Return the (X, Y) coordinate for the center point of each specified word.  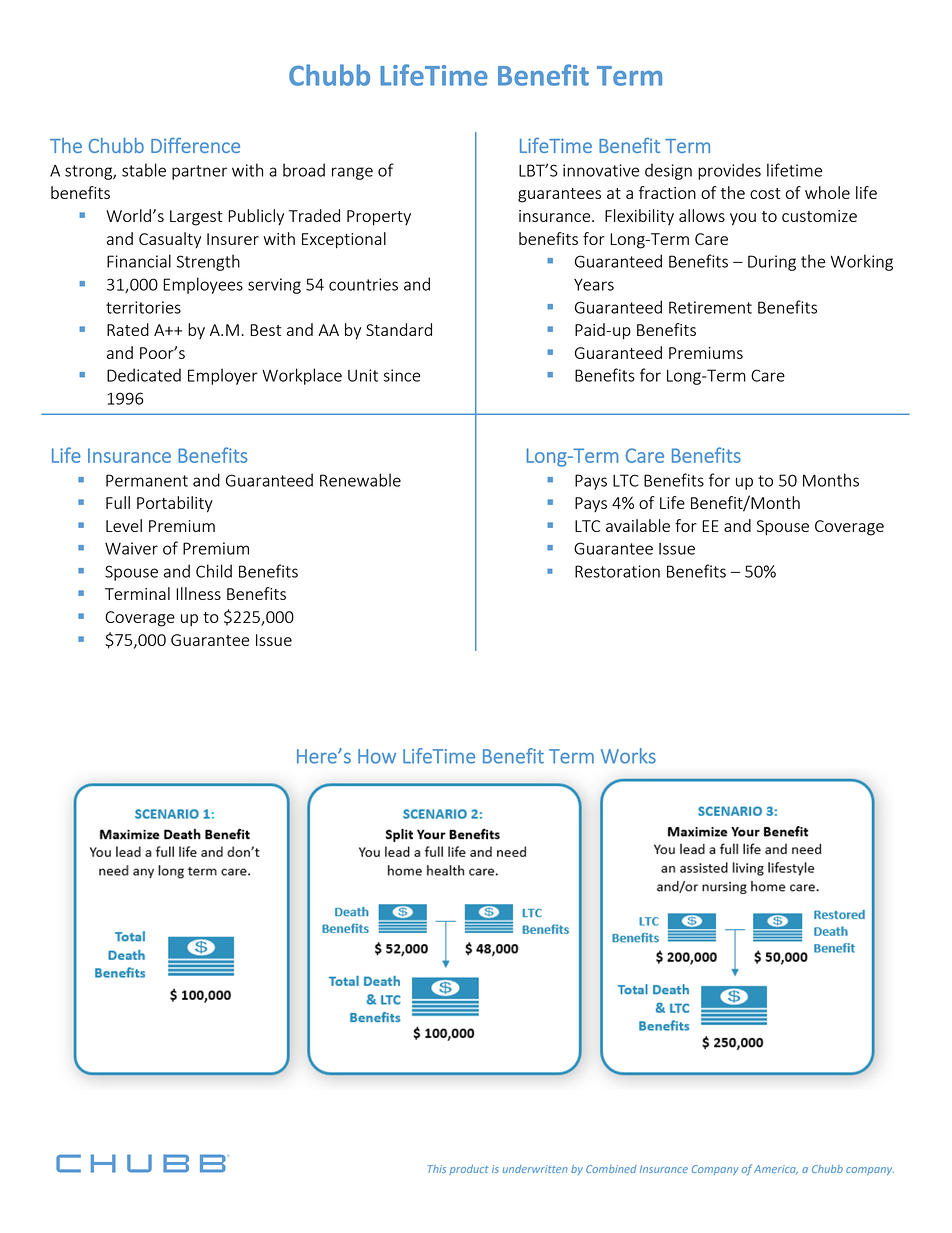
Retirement (710, 307)
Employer (223, 376)
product (468, 1170)
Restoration (617, 571)
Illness (198, 593)
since (401, 375)
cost (765, 193)
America (776, 1169)
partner (199, 172)
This (437, 1169)
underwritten (535, 1169)
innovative (601, 170)
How (377, 756)
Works (628, 756)
